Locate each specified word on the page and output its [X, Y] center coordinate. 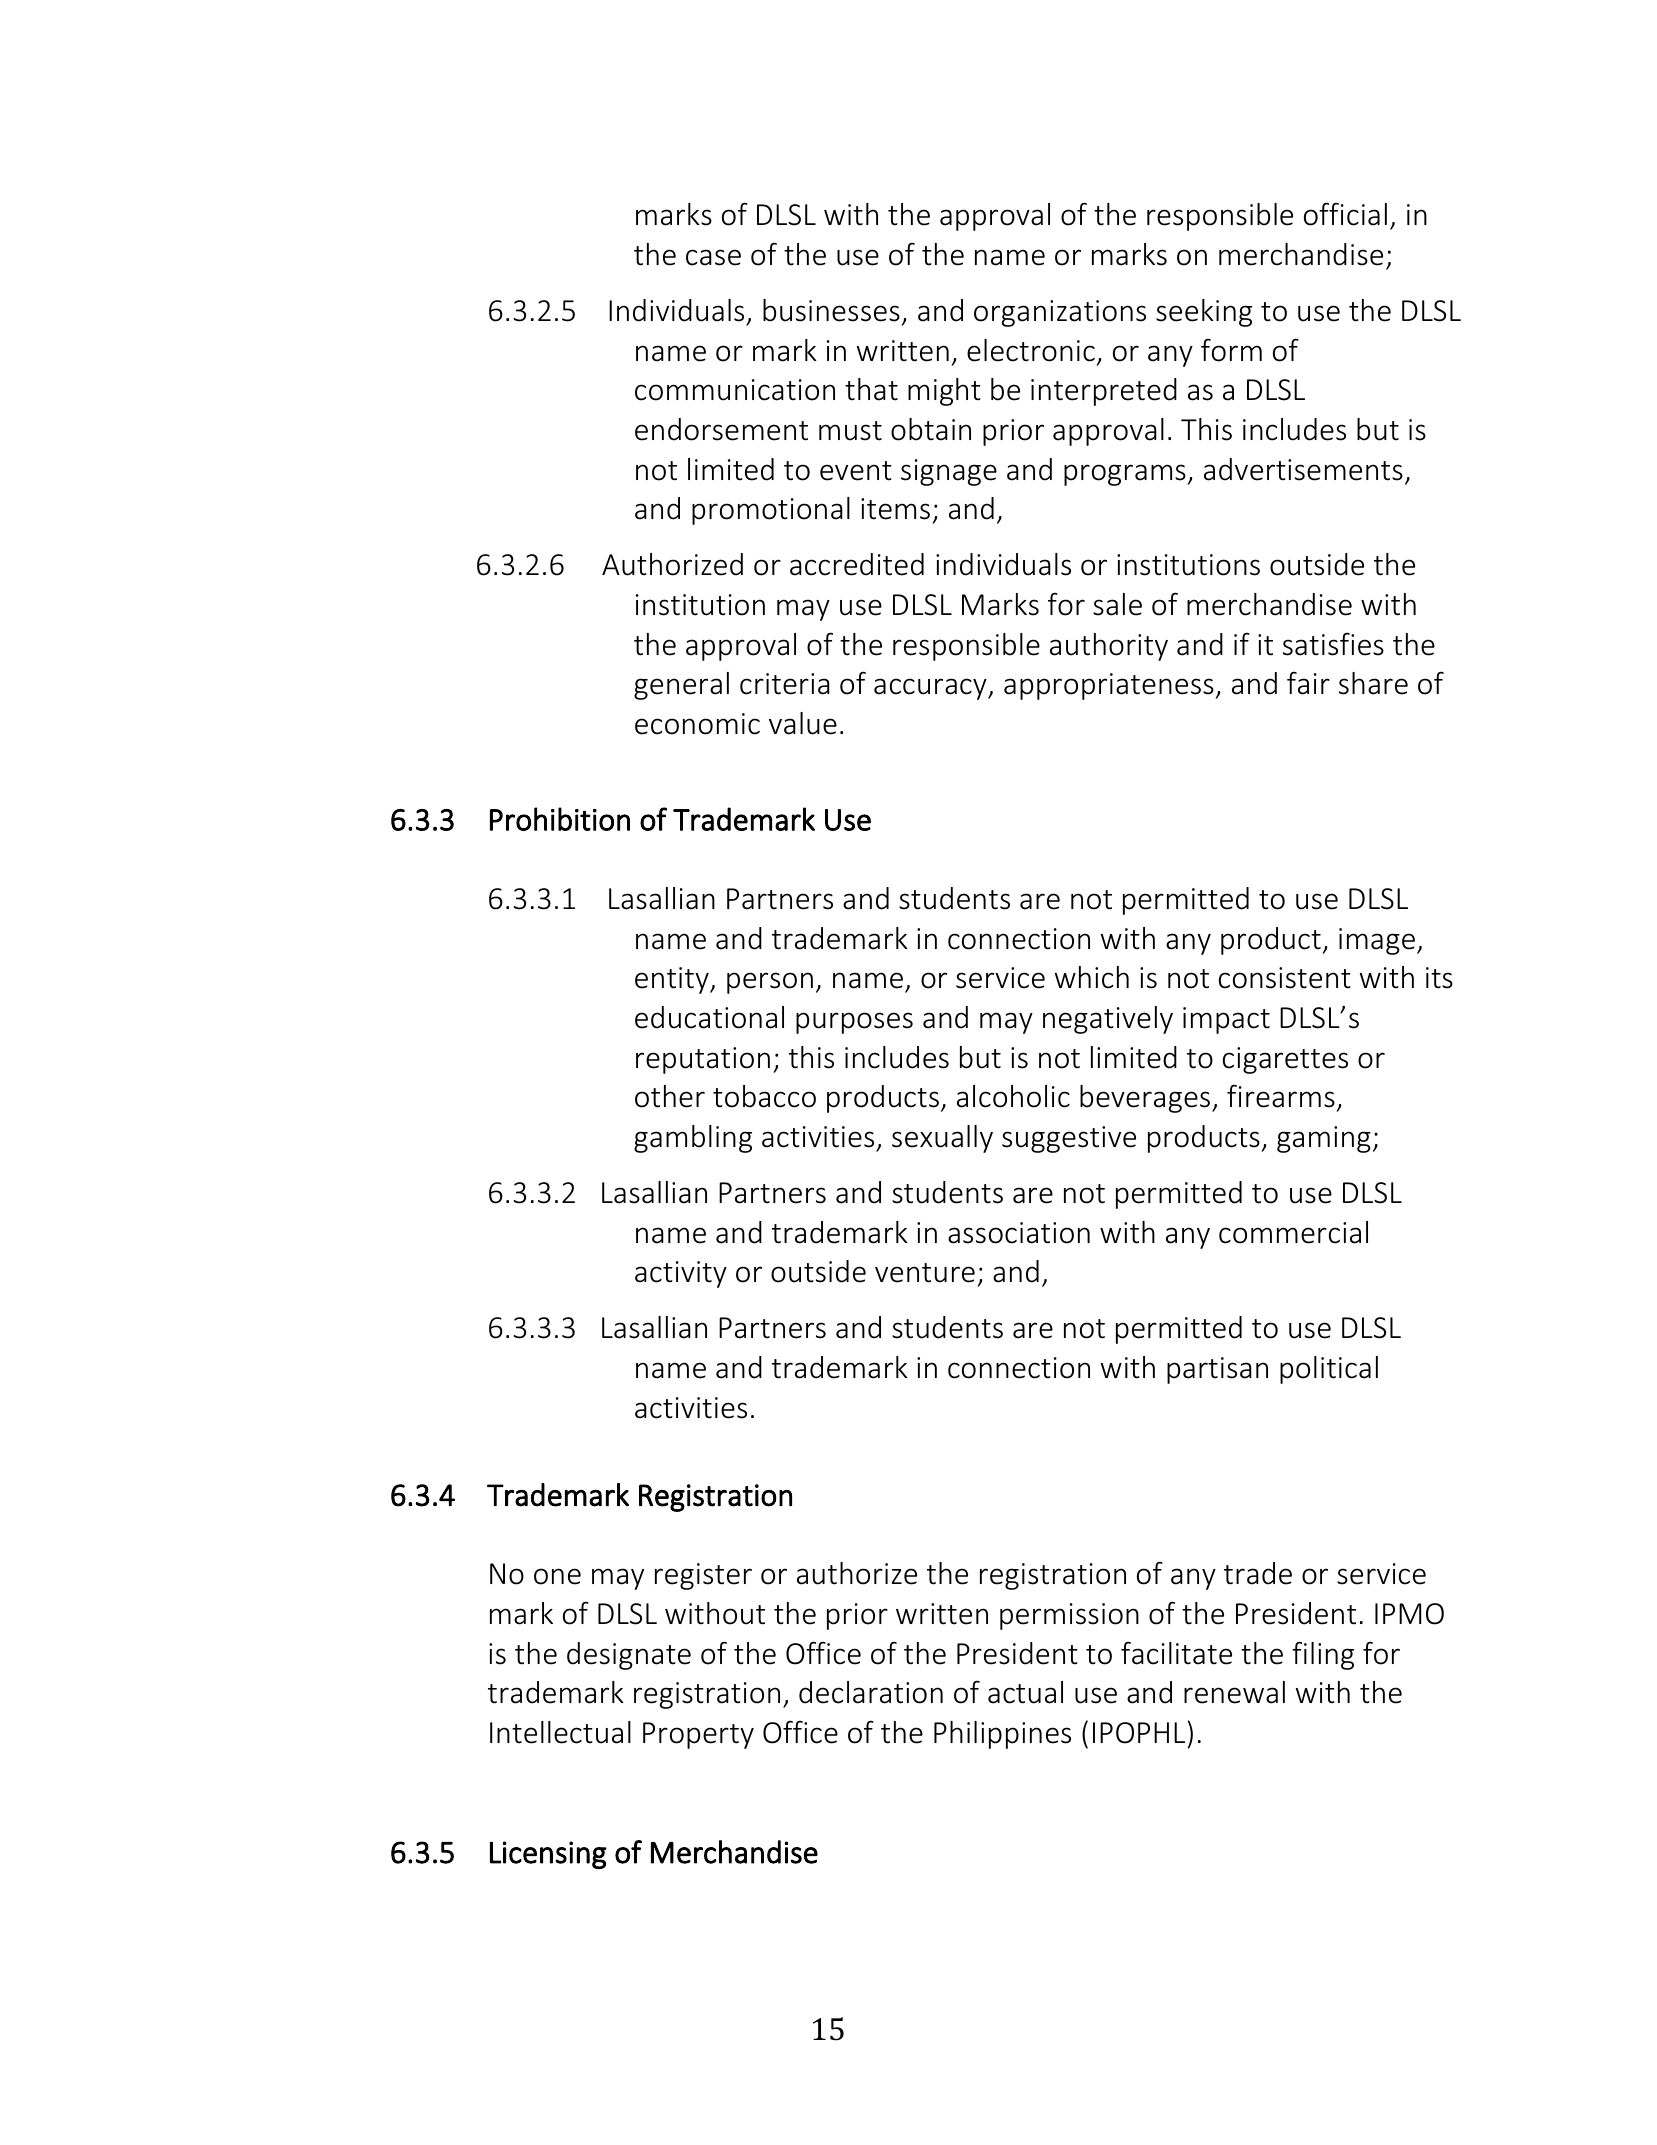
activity [681, 1274]
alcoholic [1013, 1096]
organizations [1060, 313]
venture [925, 1273]
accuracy [931, 689]
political [1329, 1370]
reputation [703, 1060]
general [681, 686]
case [713, 257]
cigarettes [1285, 1060]
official [1345, 214]
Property [698, 1735]
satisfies [1333, 644]
